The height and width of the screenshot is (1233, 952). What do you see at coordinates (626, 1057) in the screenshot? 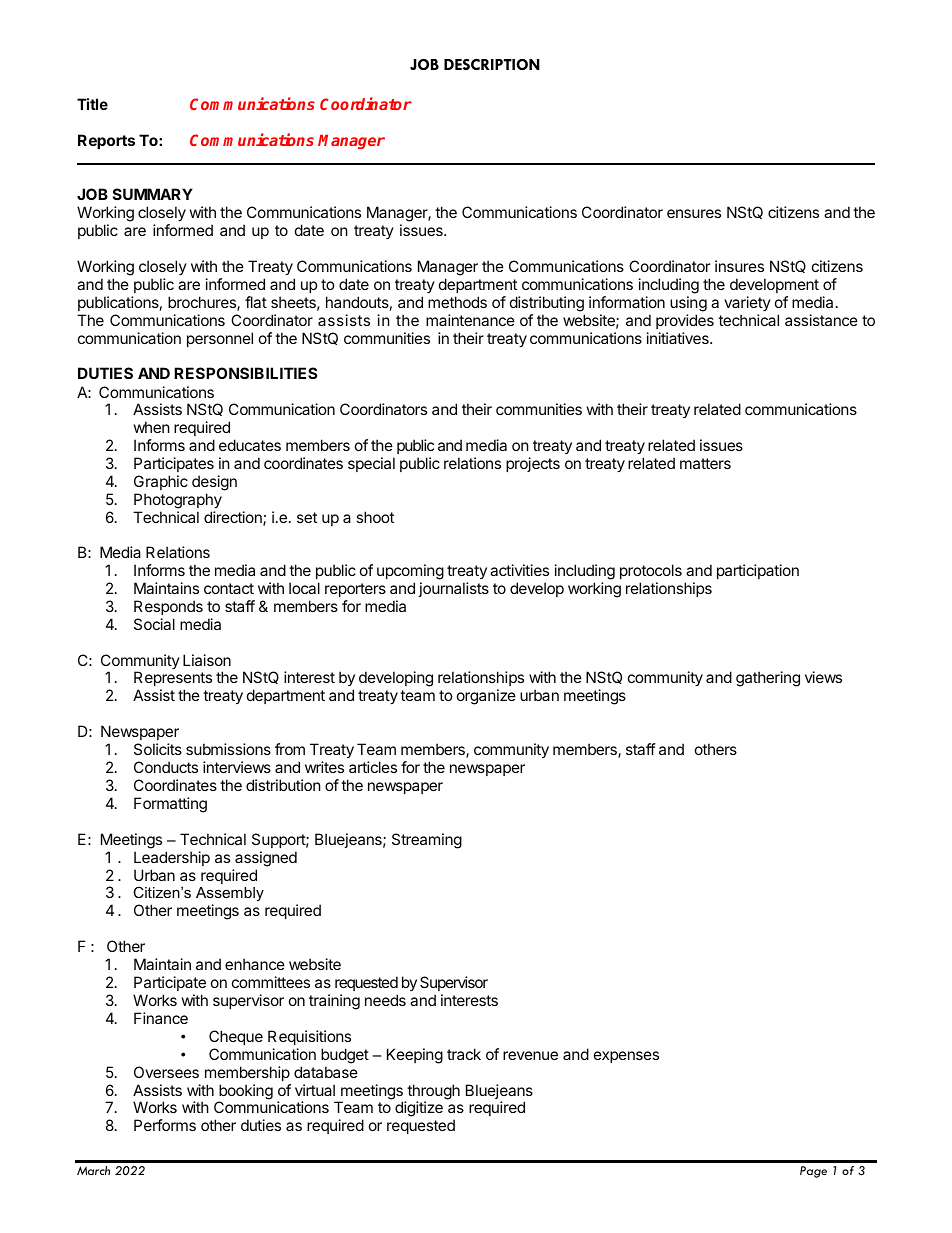
I see `expenses` at bounding box center [626, 1057].
